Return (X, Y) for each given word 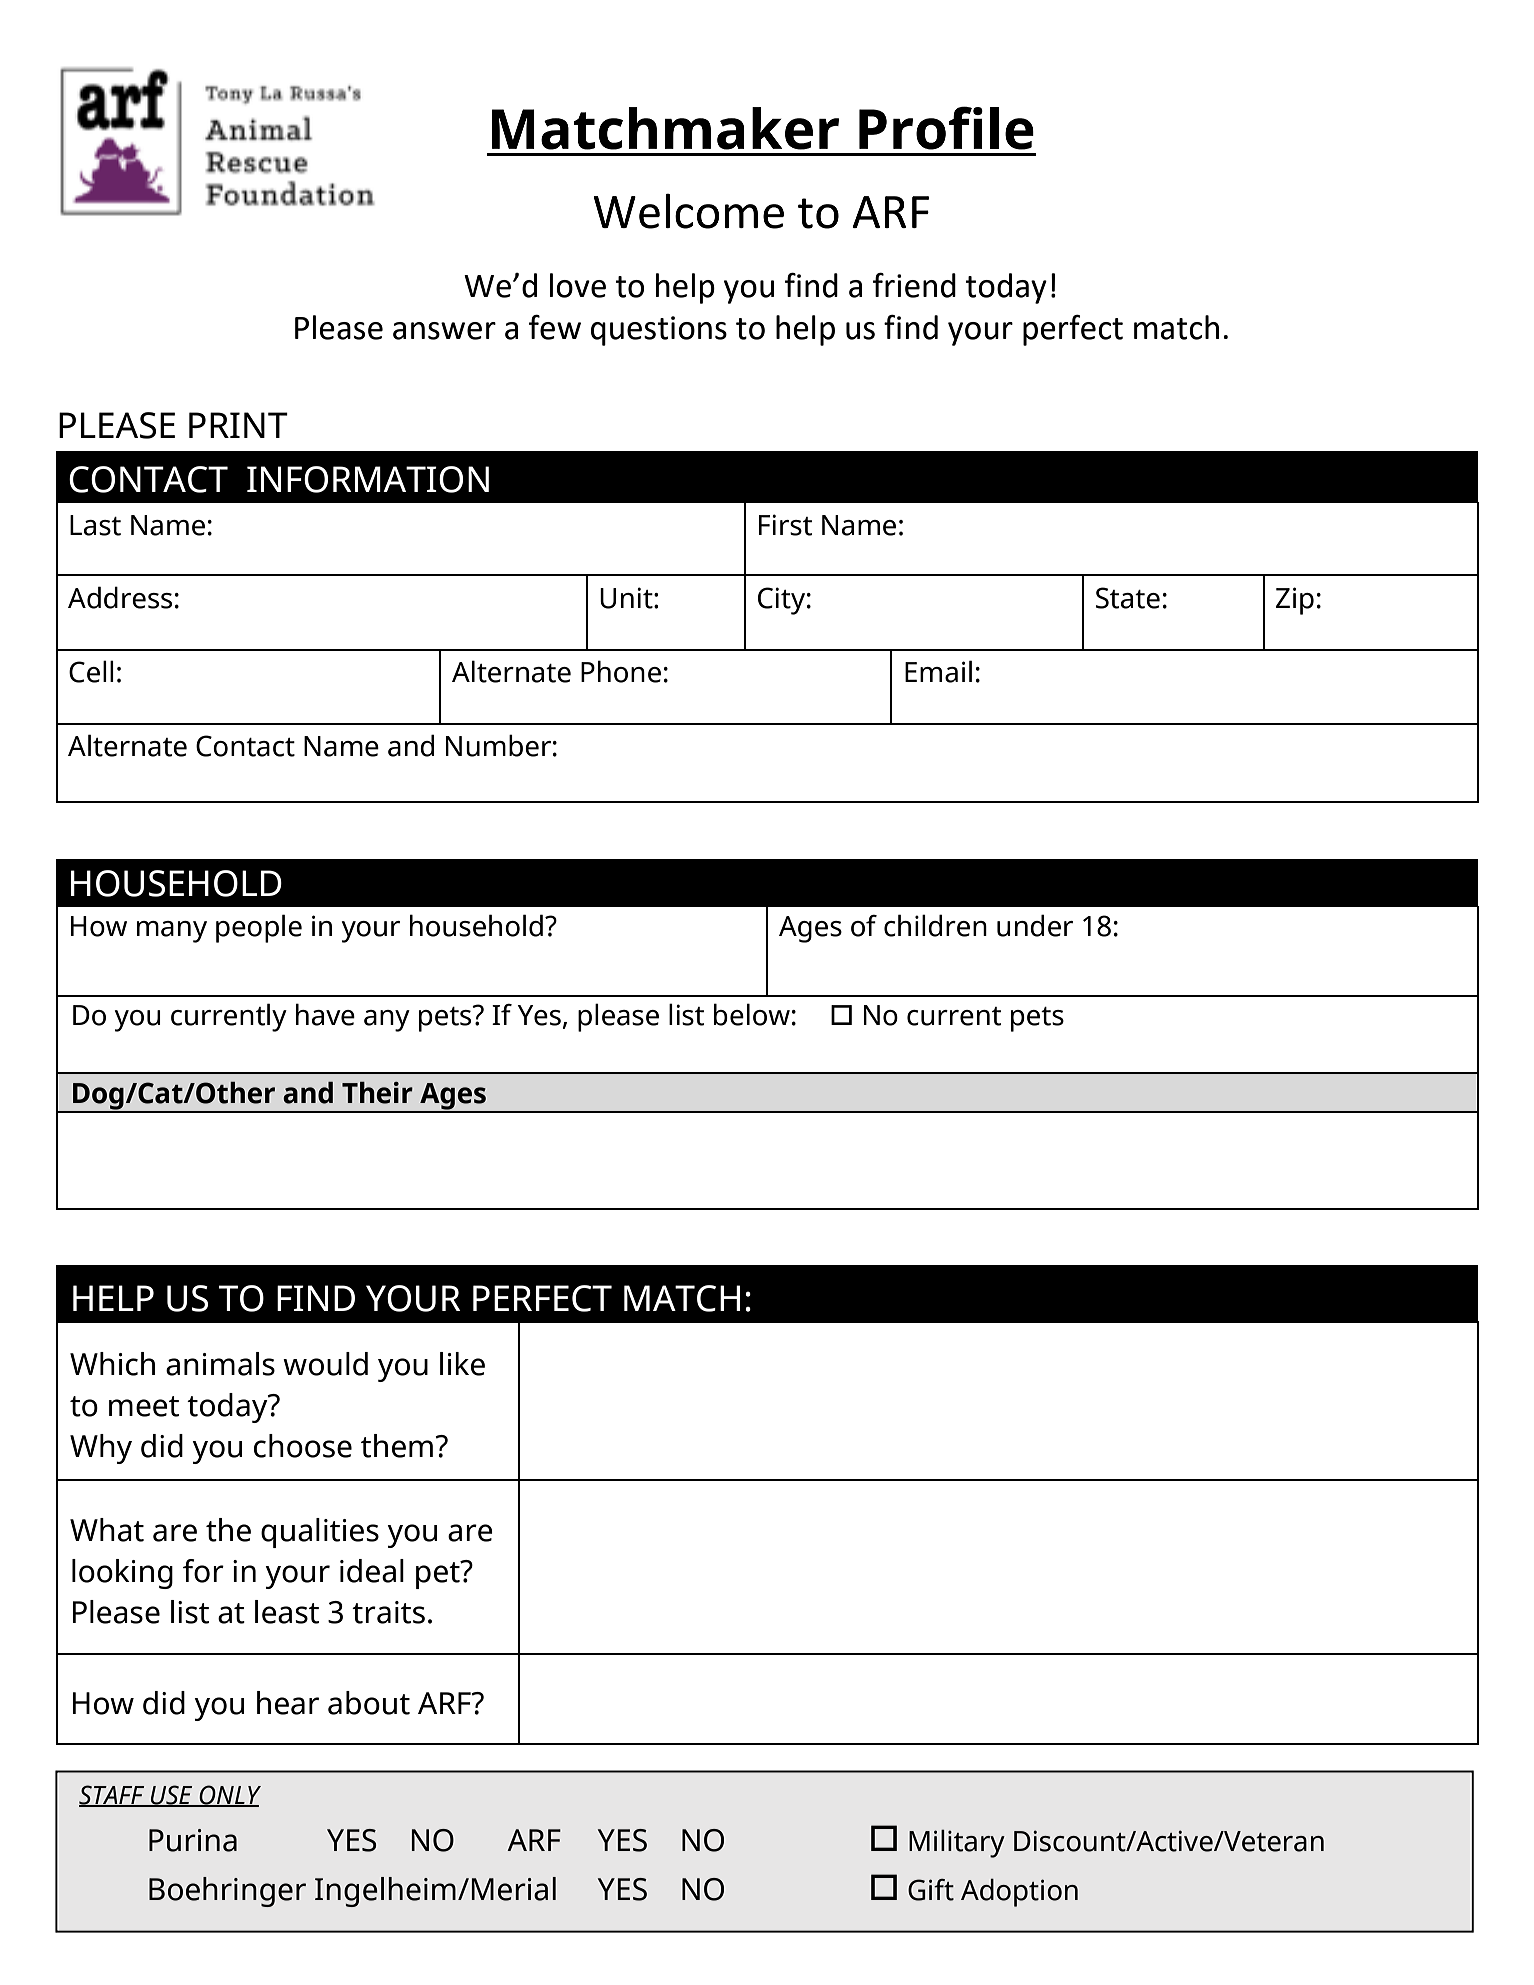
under (1035, 925)
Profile (946, 128)
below (752, 1014)
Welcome (689, 211)
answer (444, 331)
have (325, 1014)
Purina (193, 1840)
